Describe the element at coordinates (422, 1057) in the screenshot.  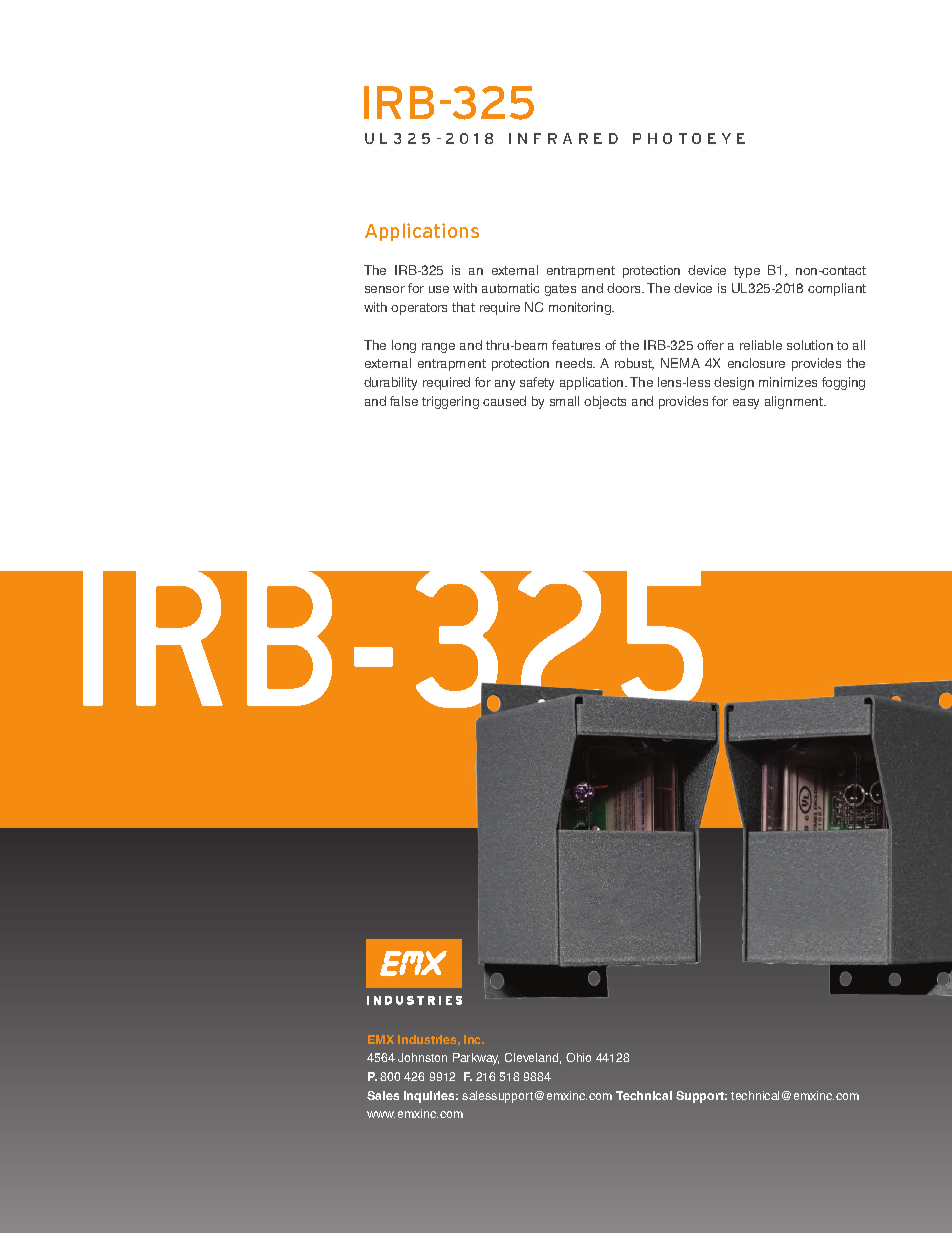
I see `Johnston` at that location.
